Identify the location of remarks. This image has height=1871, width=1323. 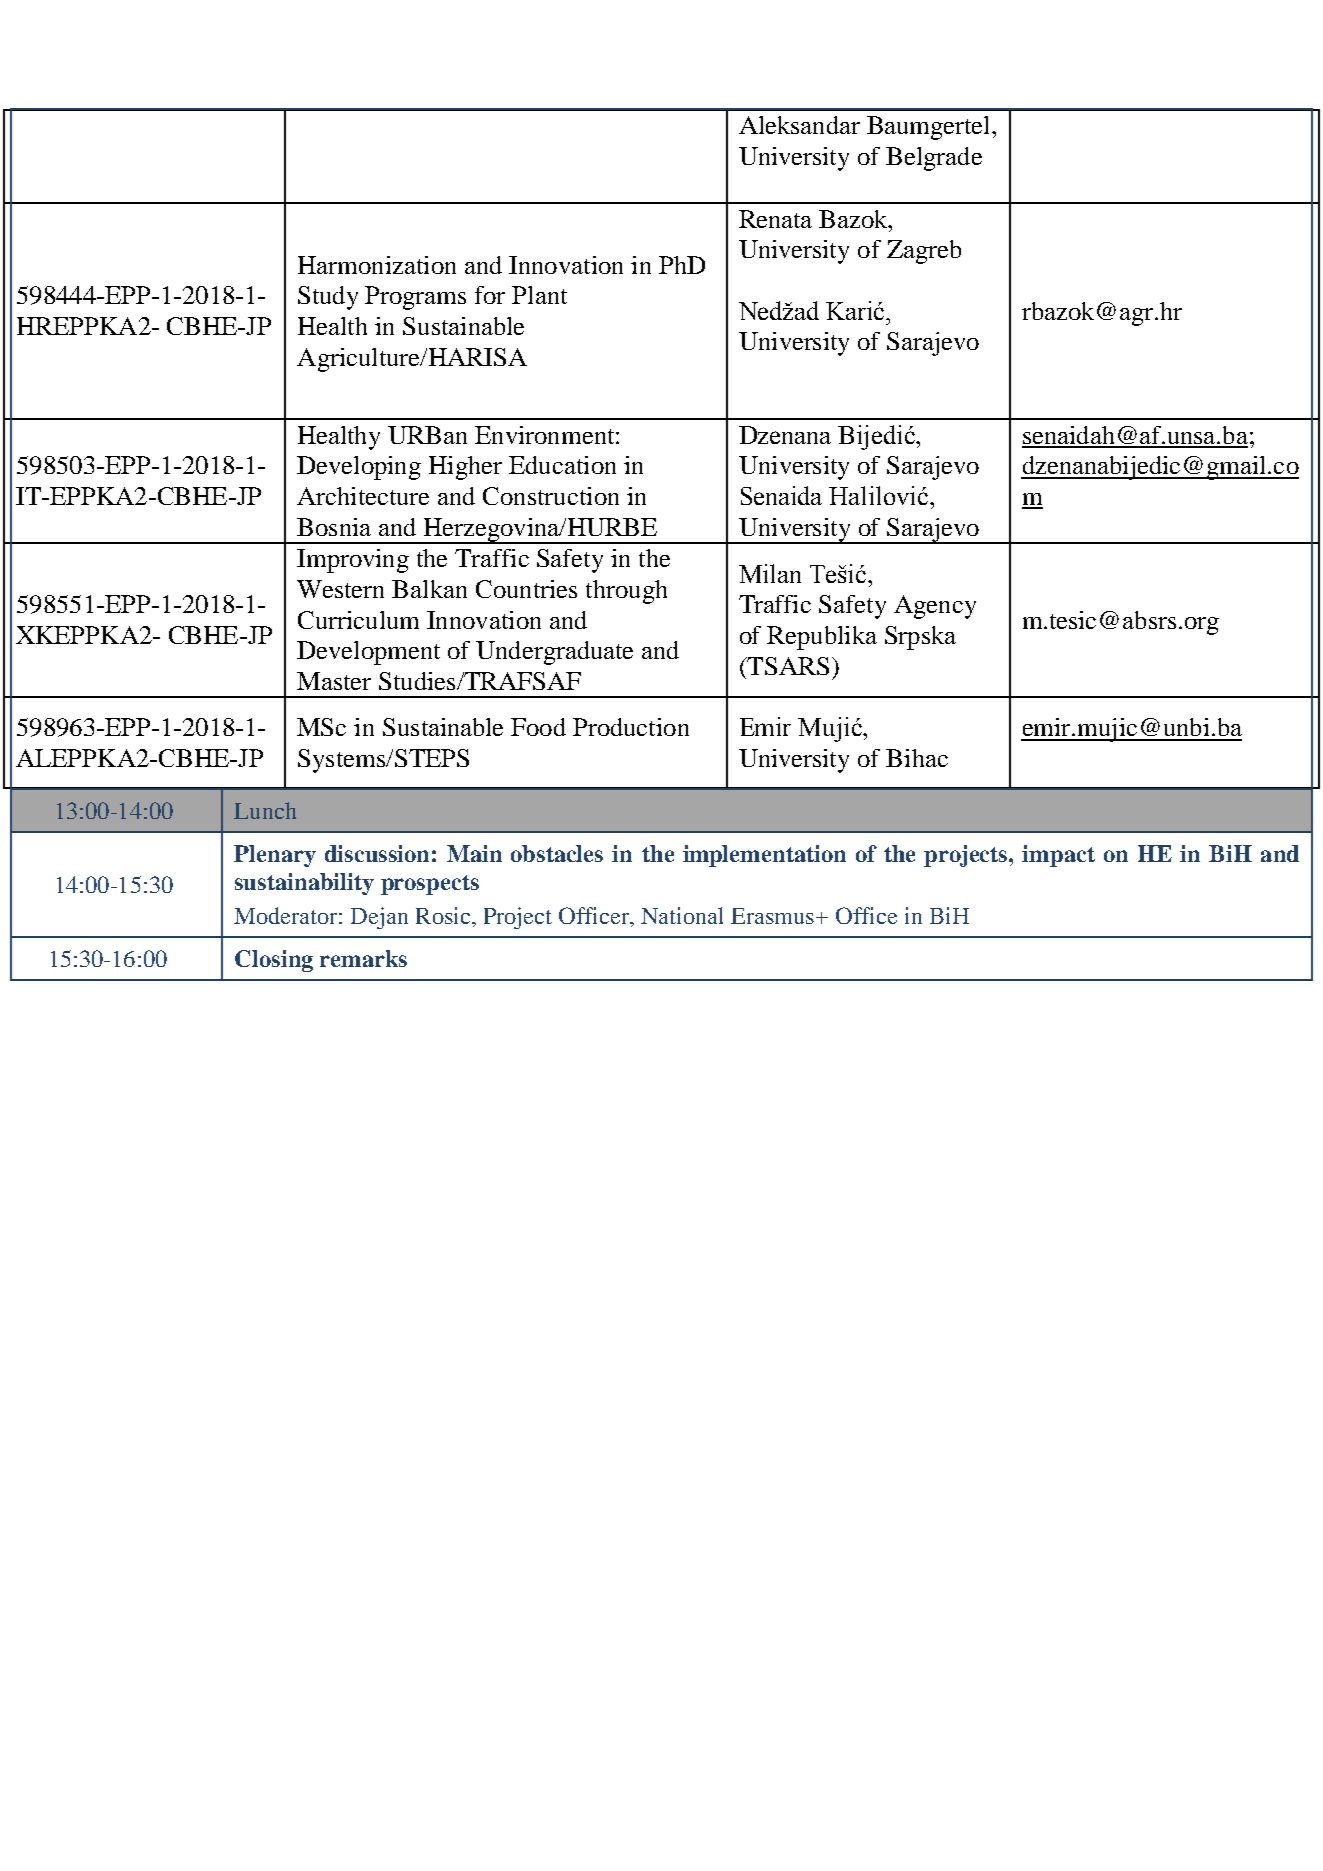
(363, 958).
